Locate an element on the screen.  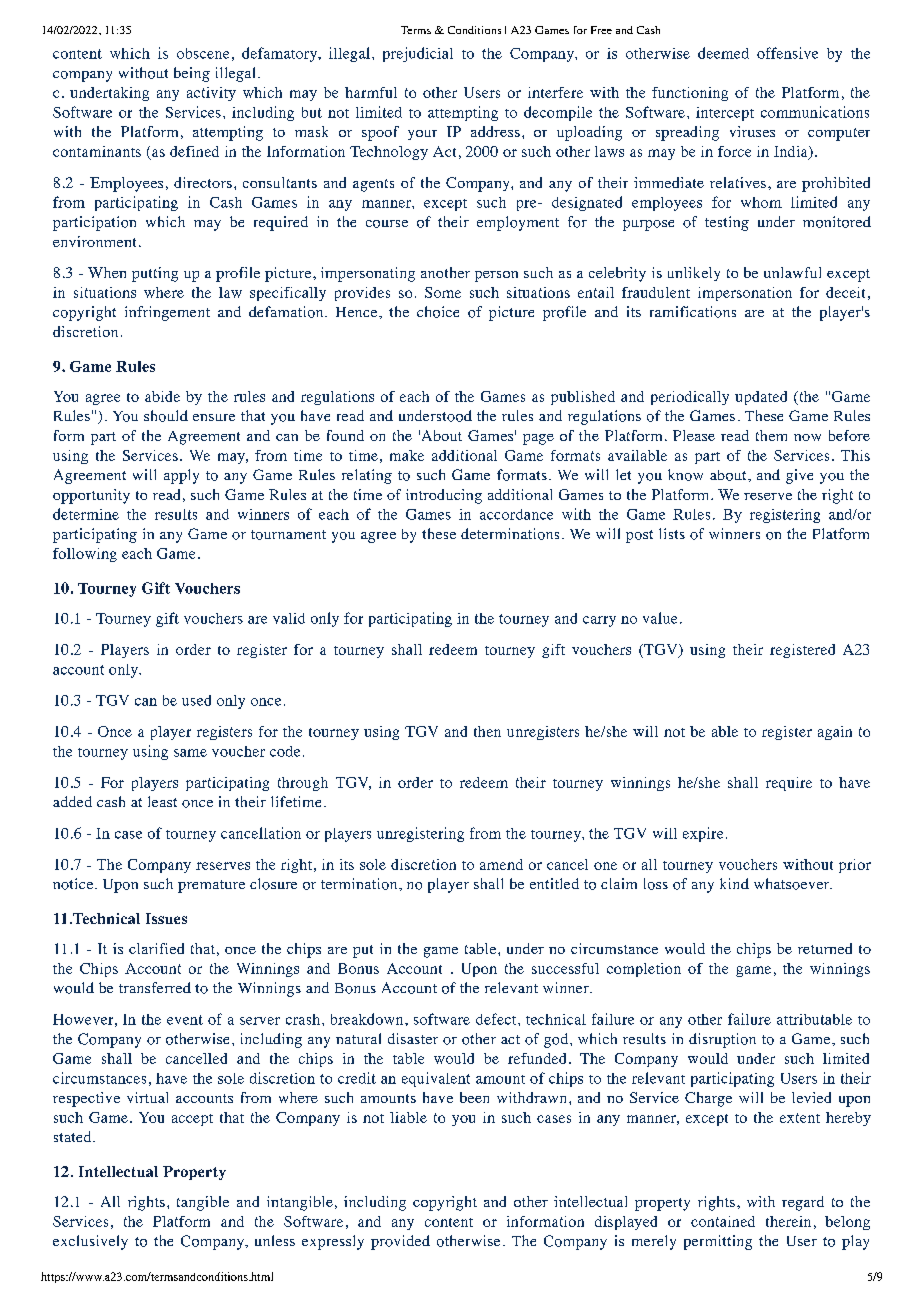
used is located at coordinates (196, 700).
